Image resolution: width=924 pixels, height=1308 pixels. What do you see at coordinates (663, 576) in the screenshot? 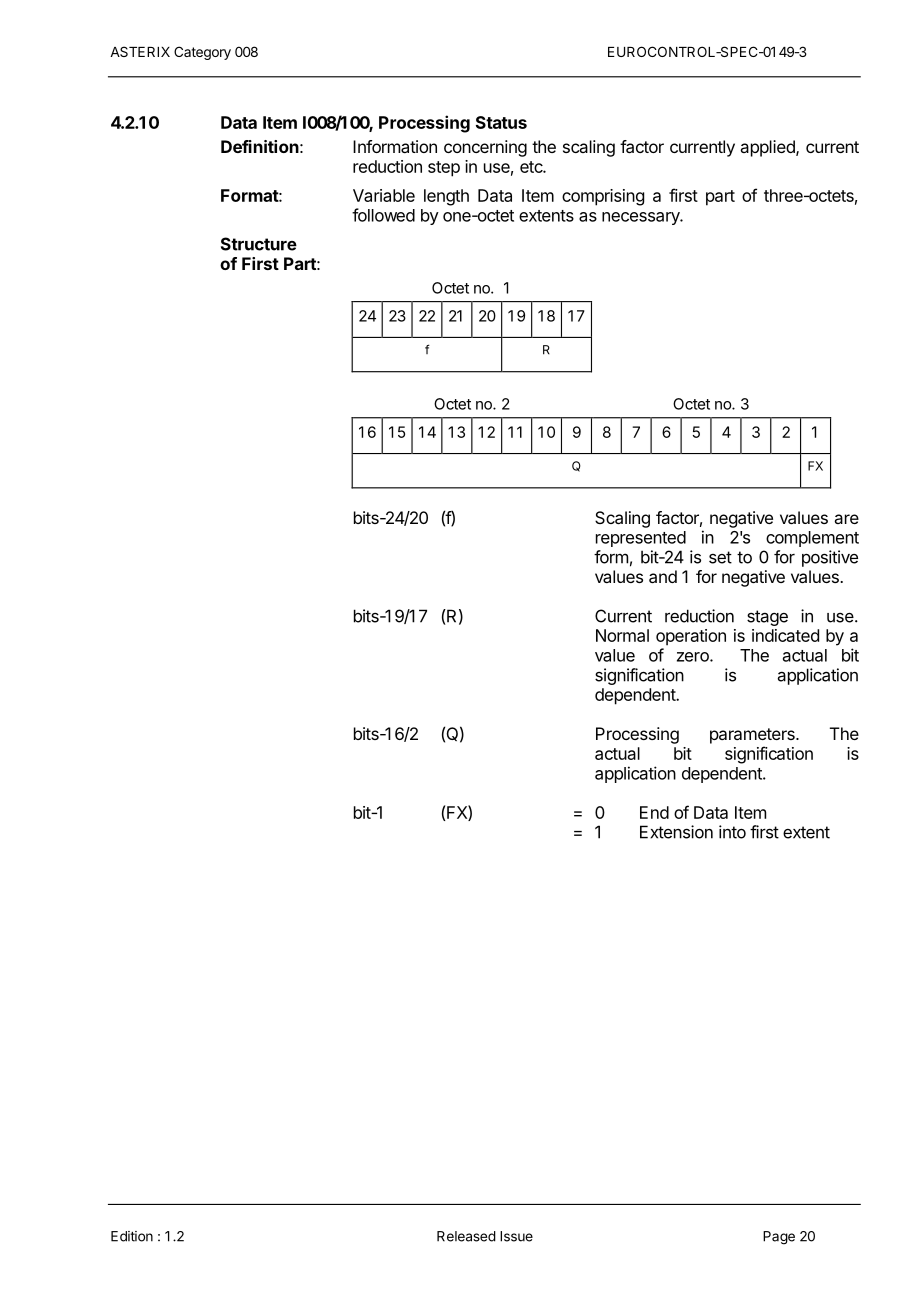
I see `and` at bounding box center [663, 576].
